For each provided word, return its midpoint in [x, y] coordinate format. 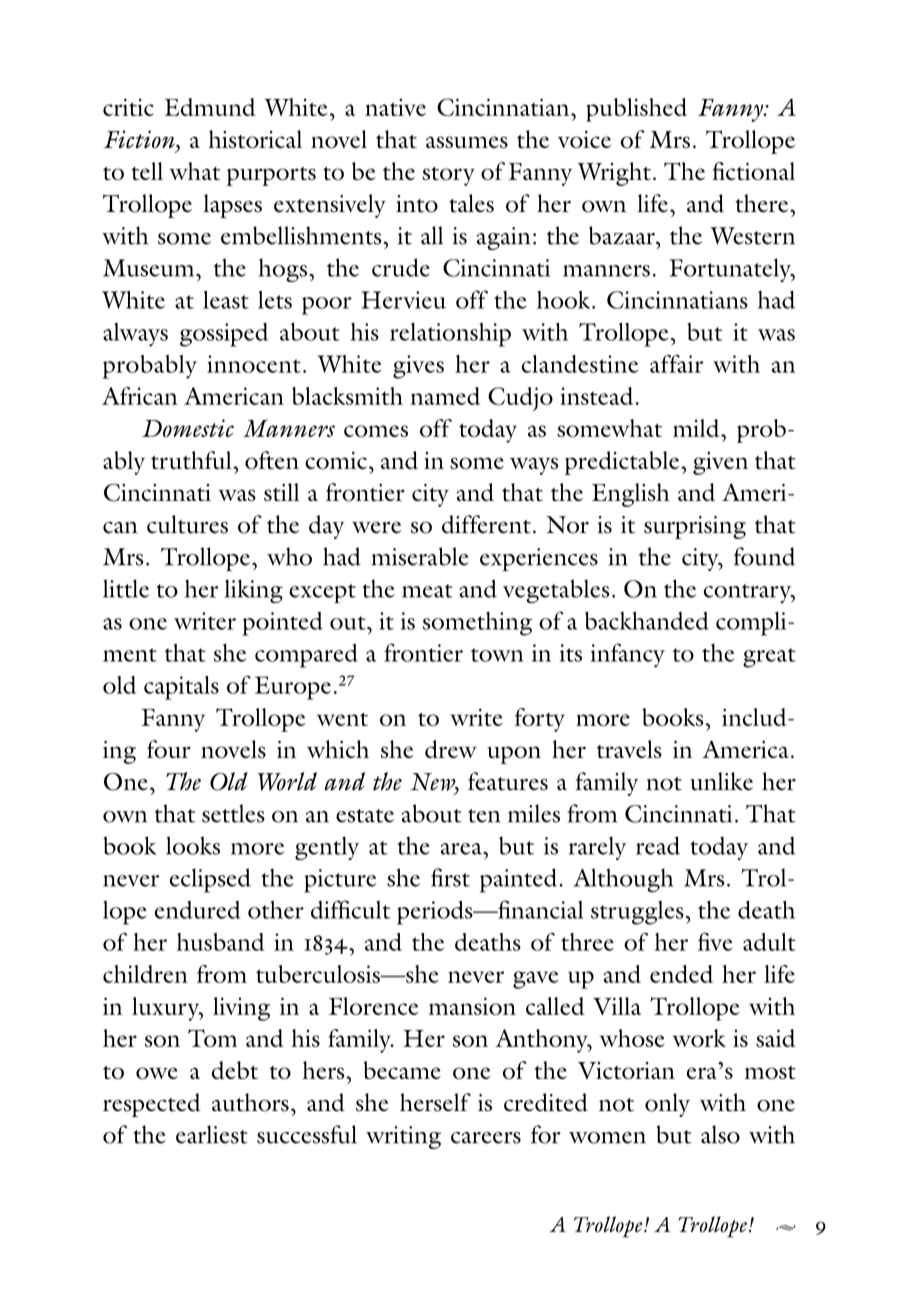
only [667, 1105]
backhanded [647, 620]
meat [427, 591]
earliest [212, 1134]
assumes [467, 142]
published [636, 110]
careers [486, 1138]
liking [254, 591]
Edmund [210, 107]
